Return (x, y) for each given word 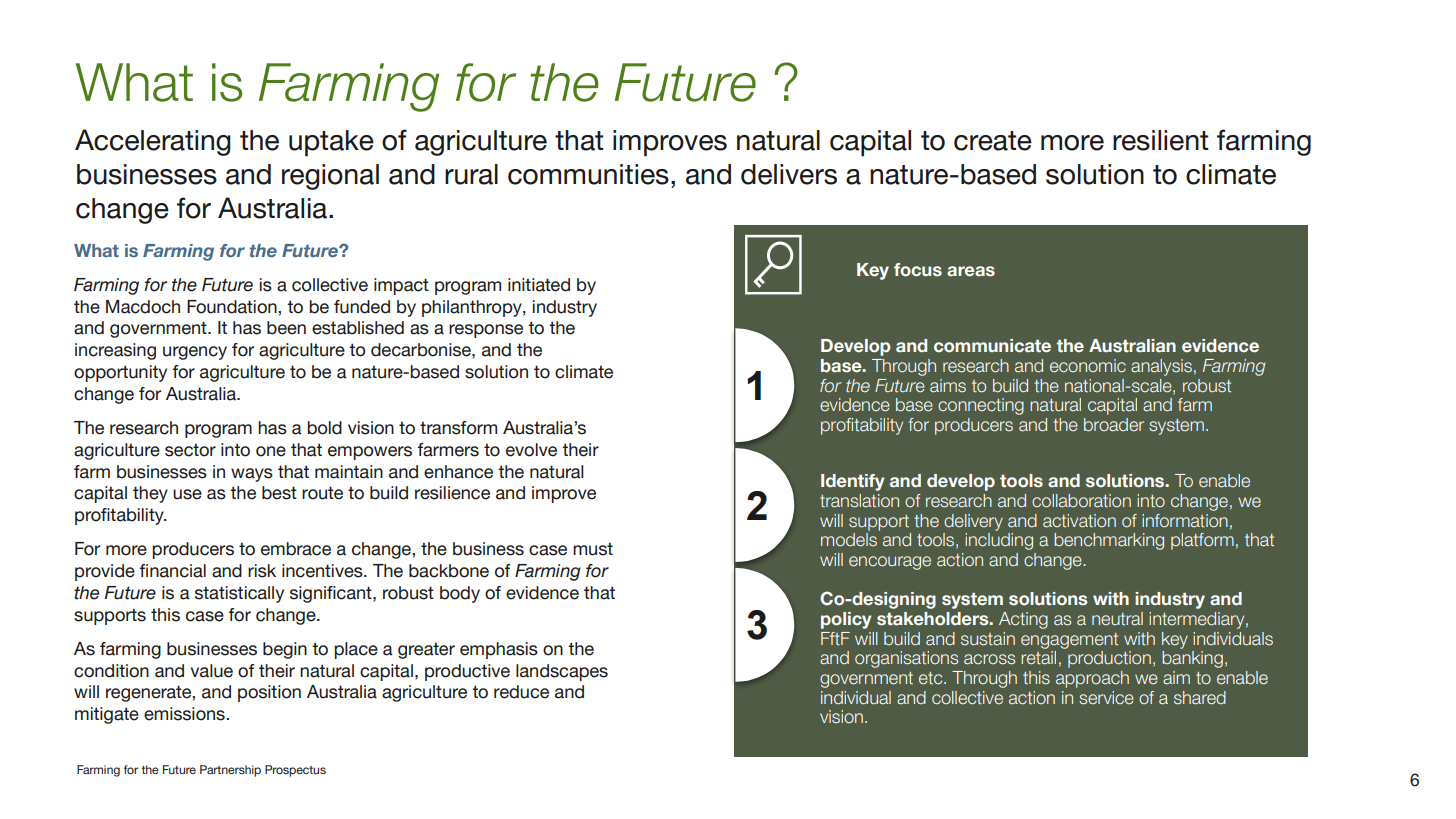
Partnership (230, 771)
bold (324, 428)
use (187, 494)
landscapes (562, 672)
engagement (1069, 641)
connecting (981, 406)
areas (971, 271)
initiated (539, 285)
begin (285, 650)
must (593, 549)
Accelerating (153, 142)
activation (1079, 521)
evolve (531, 450)
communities (588, 174)
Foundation (233, 307)
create (993, 141)
